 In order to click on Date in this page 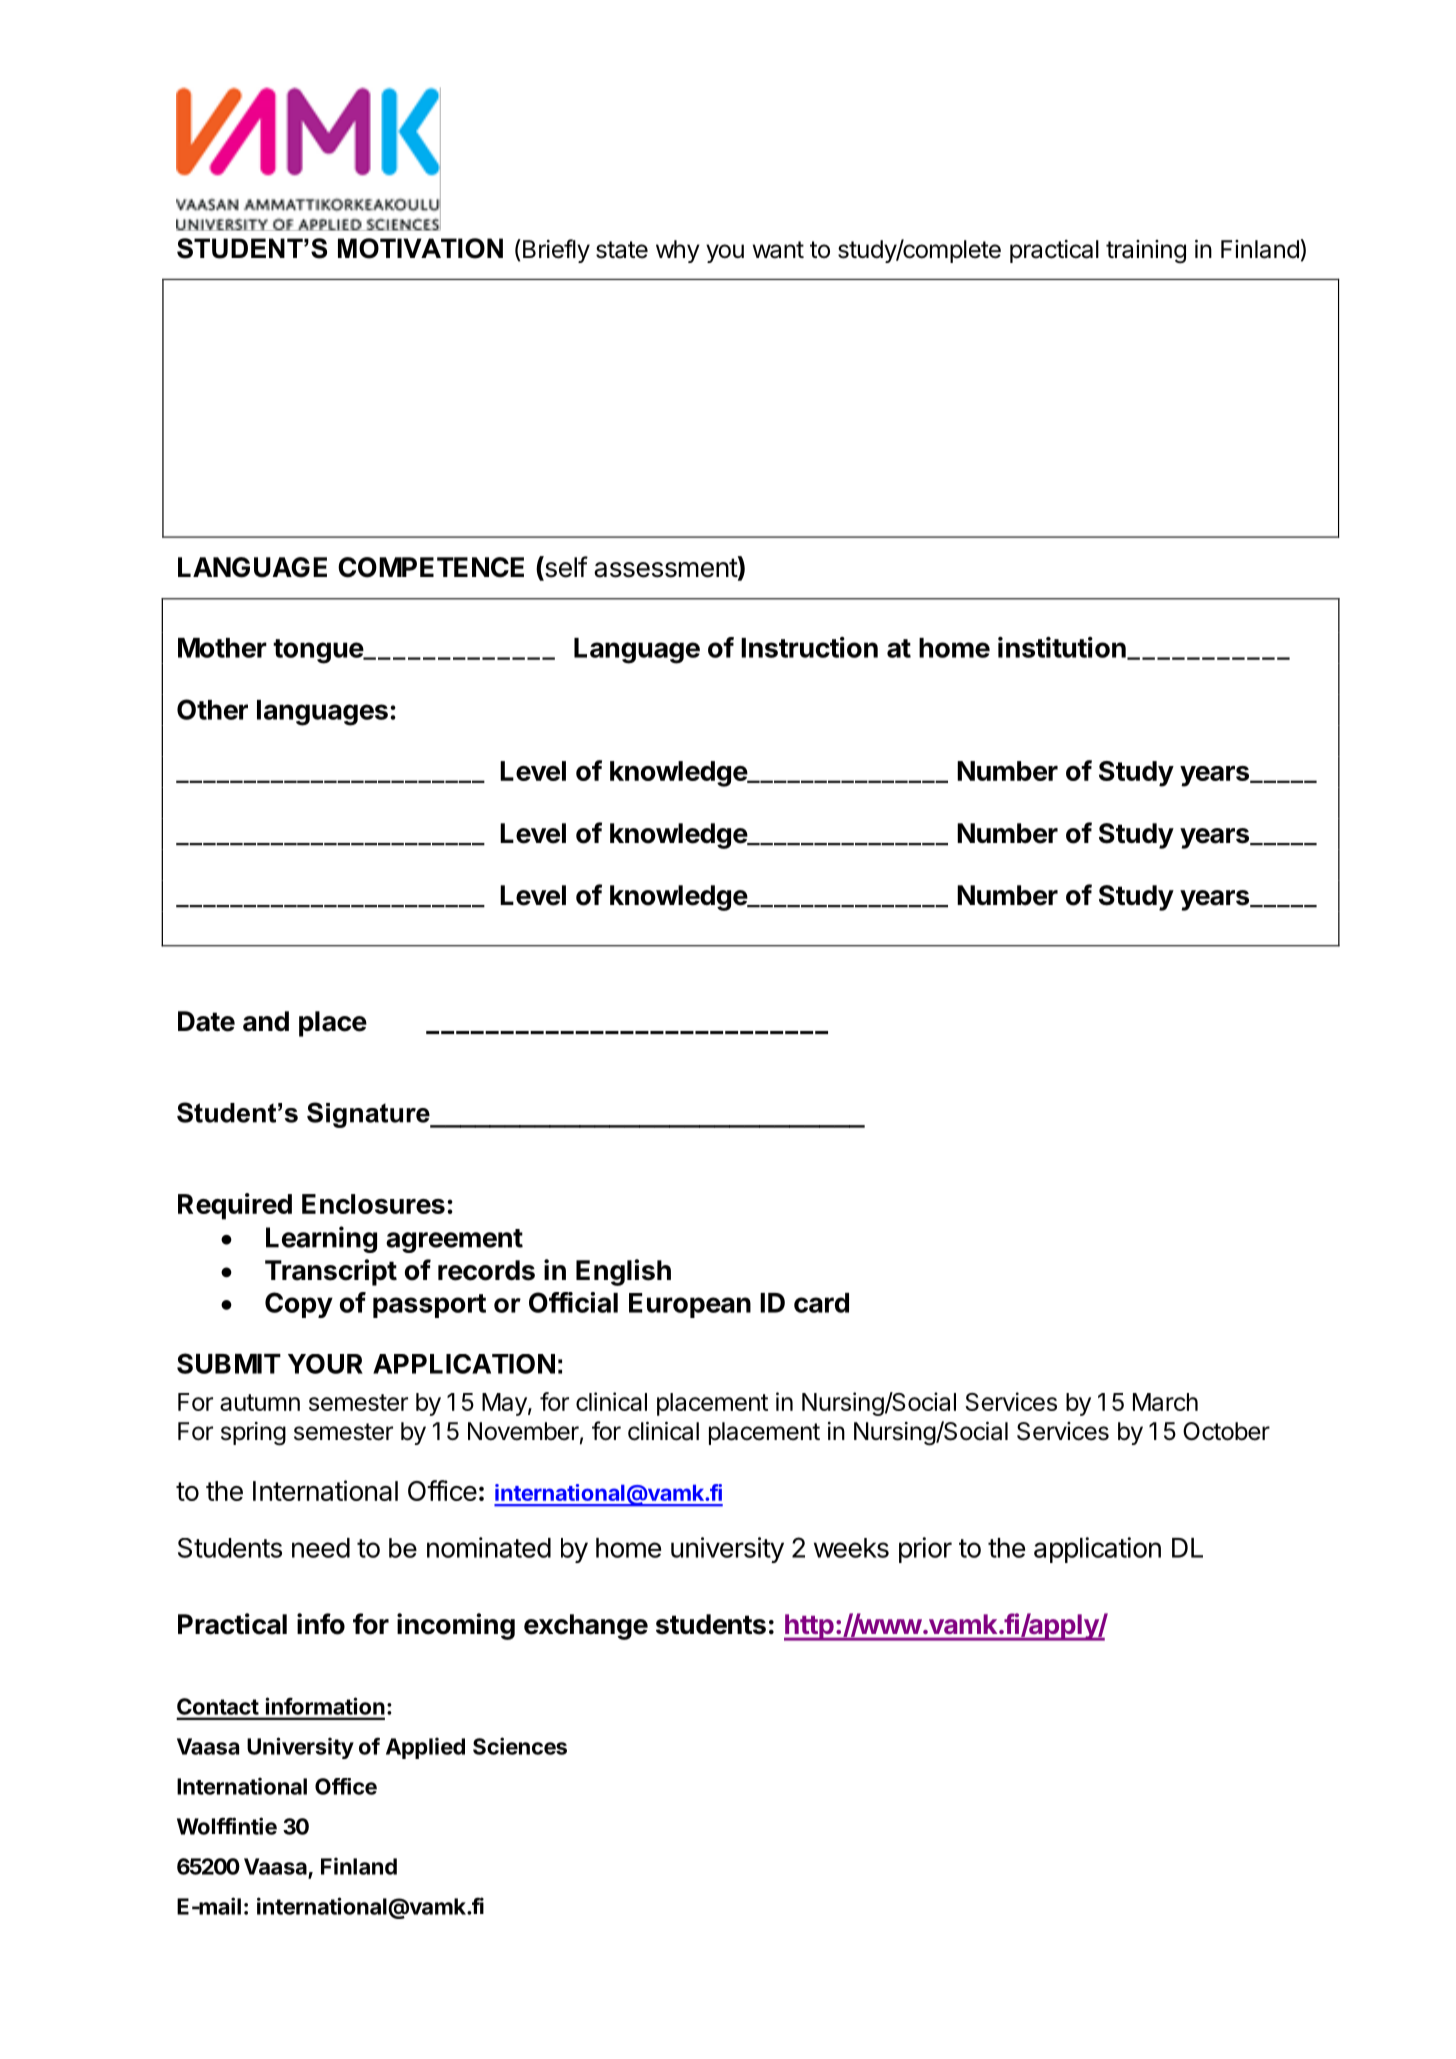, I will do `click(206, 1021)`.
